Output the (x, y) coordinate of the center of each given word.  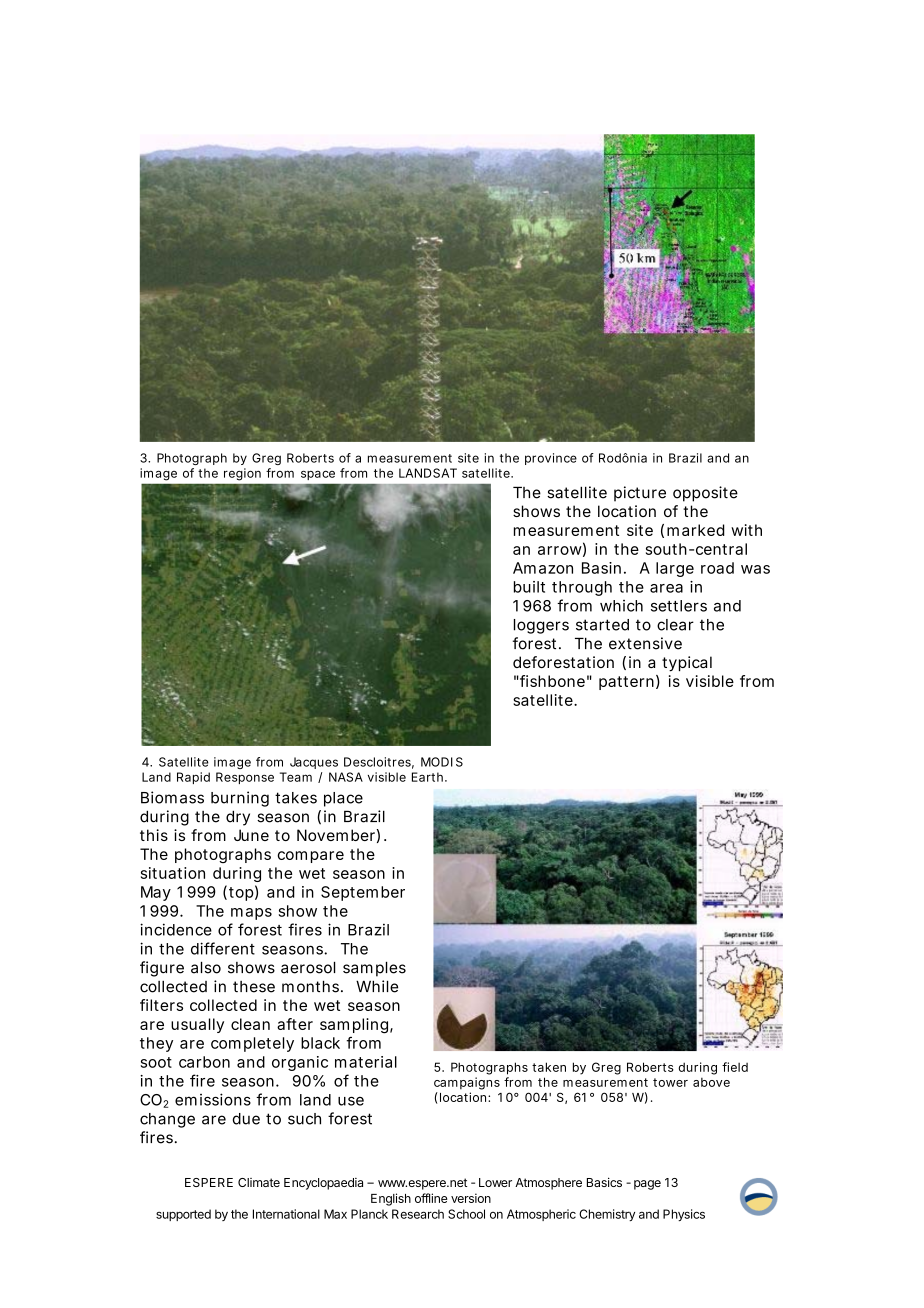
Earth (427, 777)
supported (183, 1215)
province (551, 459)
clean (250, 1024)
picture (640, 494)
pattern (626, 683)
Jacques (314, 763)
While (377, 986)
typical (687, 664)
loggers (541, 626)
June (251, 835)
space (318, 475)
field (735, 1067)
